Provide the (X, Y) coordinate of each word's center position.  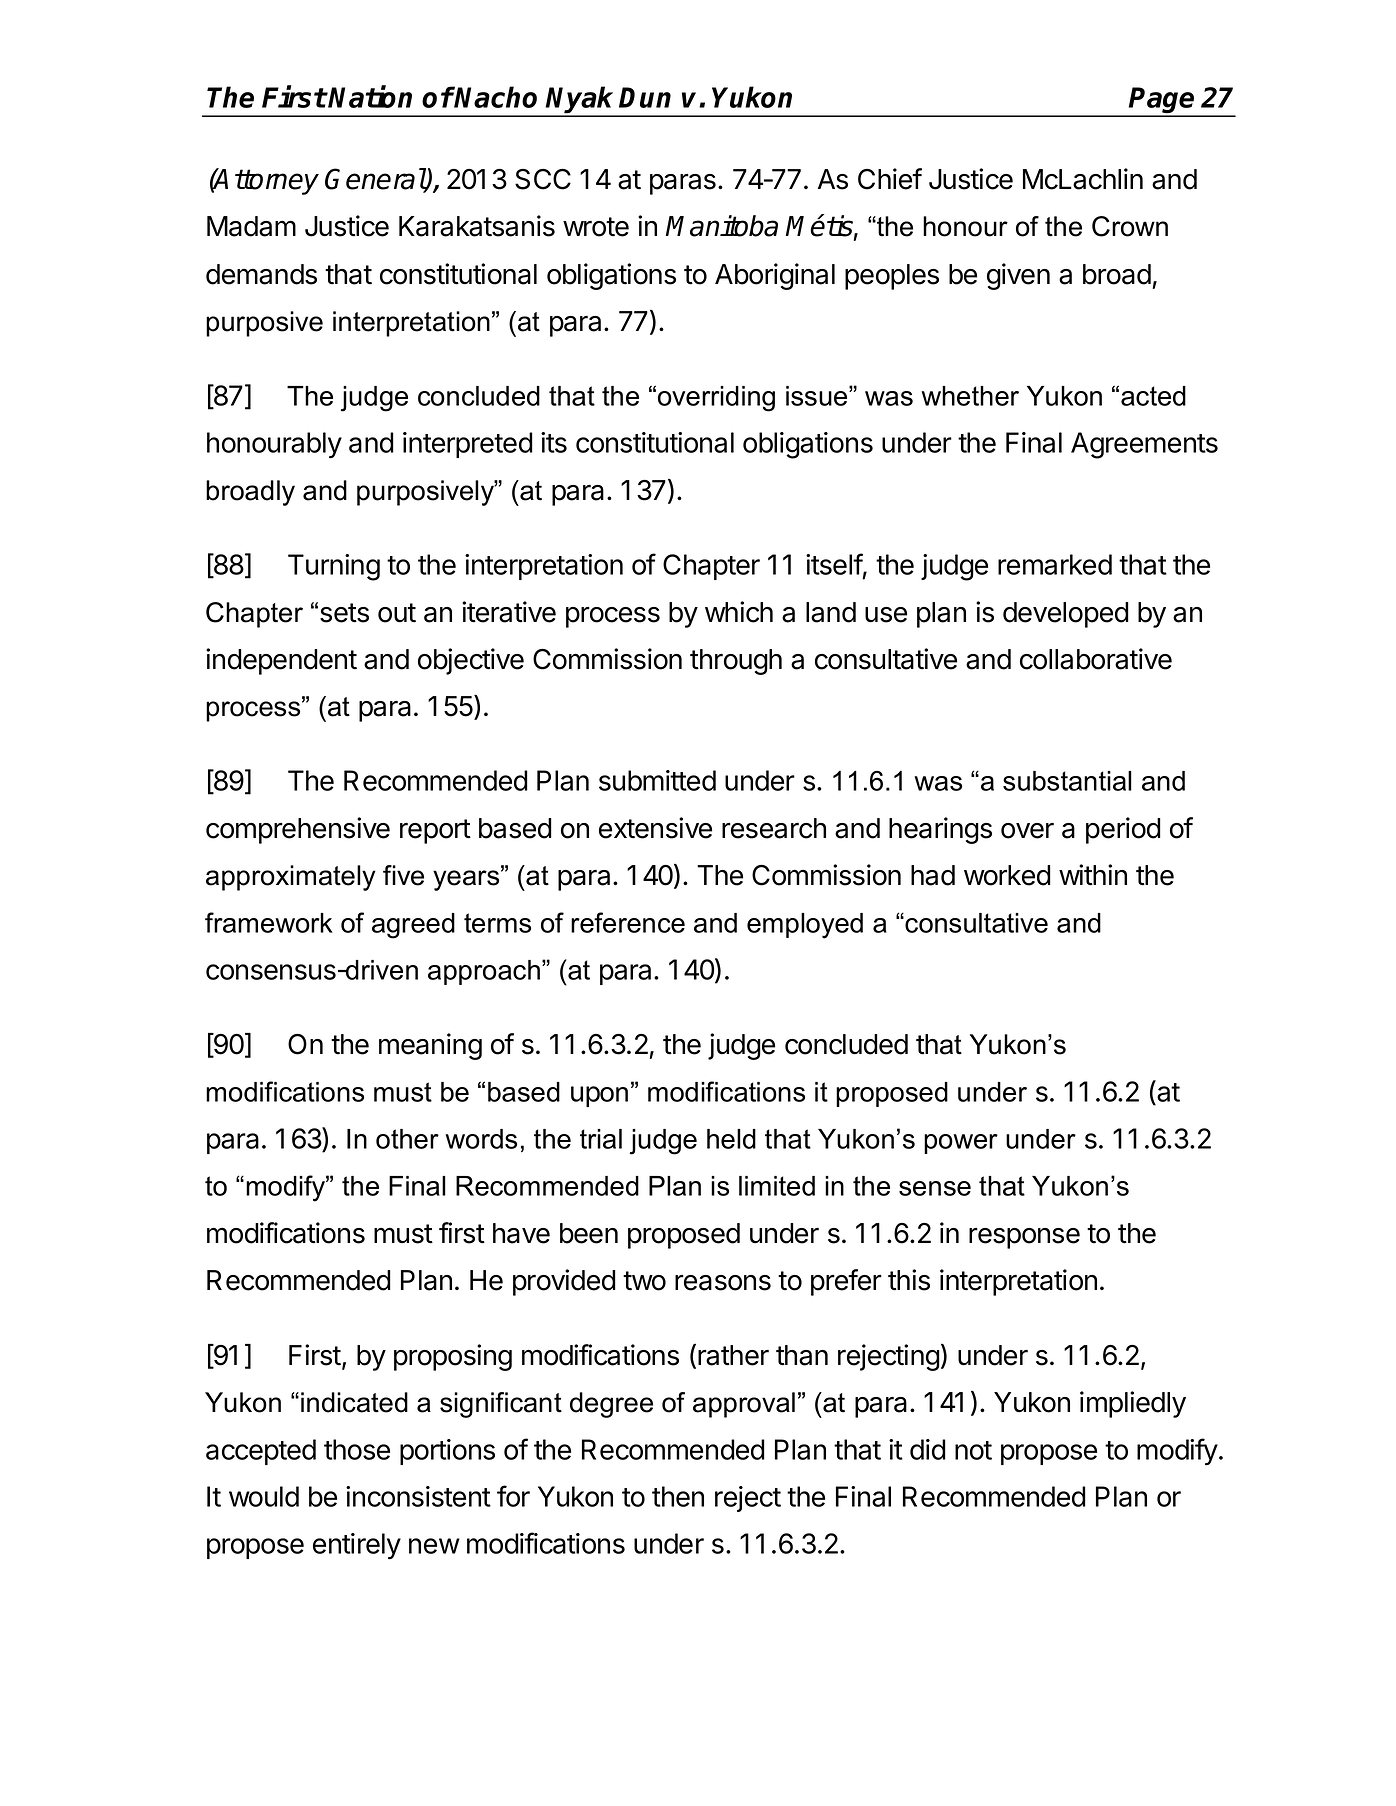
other (407, 1139)
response (1024, 1238)
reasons (723, 1283)
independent (281, 661)
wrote (596, 227)
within (1093, 875)
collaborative (1096, 659)
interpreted (468, 445)
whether (970, 396)
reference (628, 922)
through (736, 662)
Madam (251, 226)
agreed (413, 926)
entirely (357, 1546)
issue (818, 396)
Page (1163, 101)
